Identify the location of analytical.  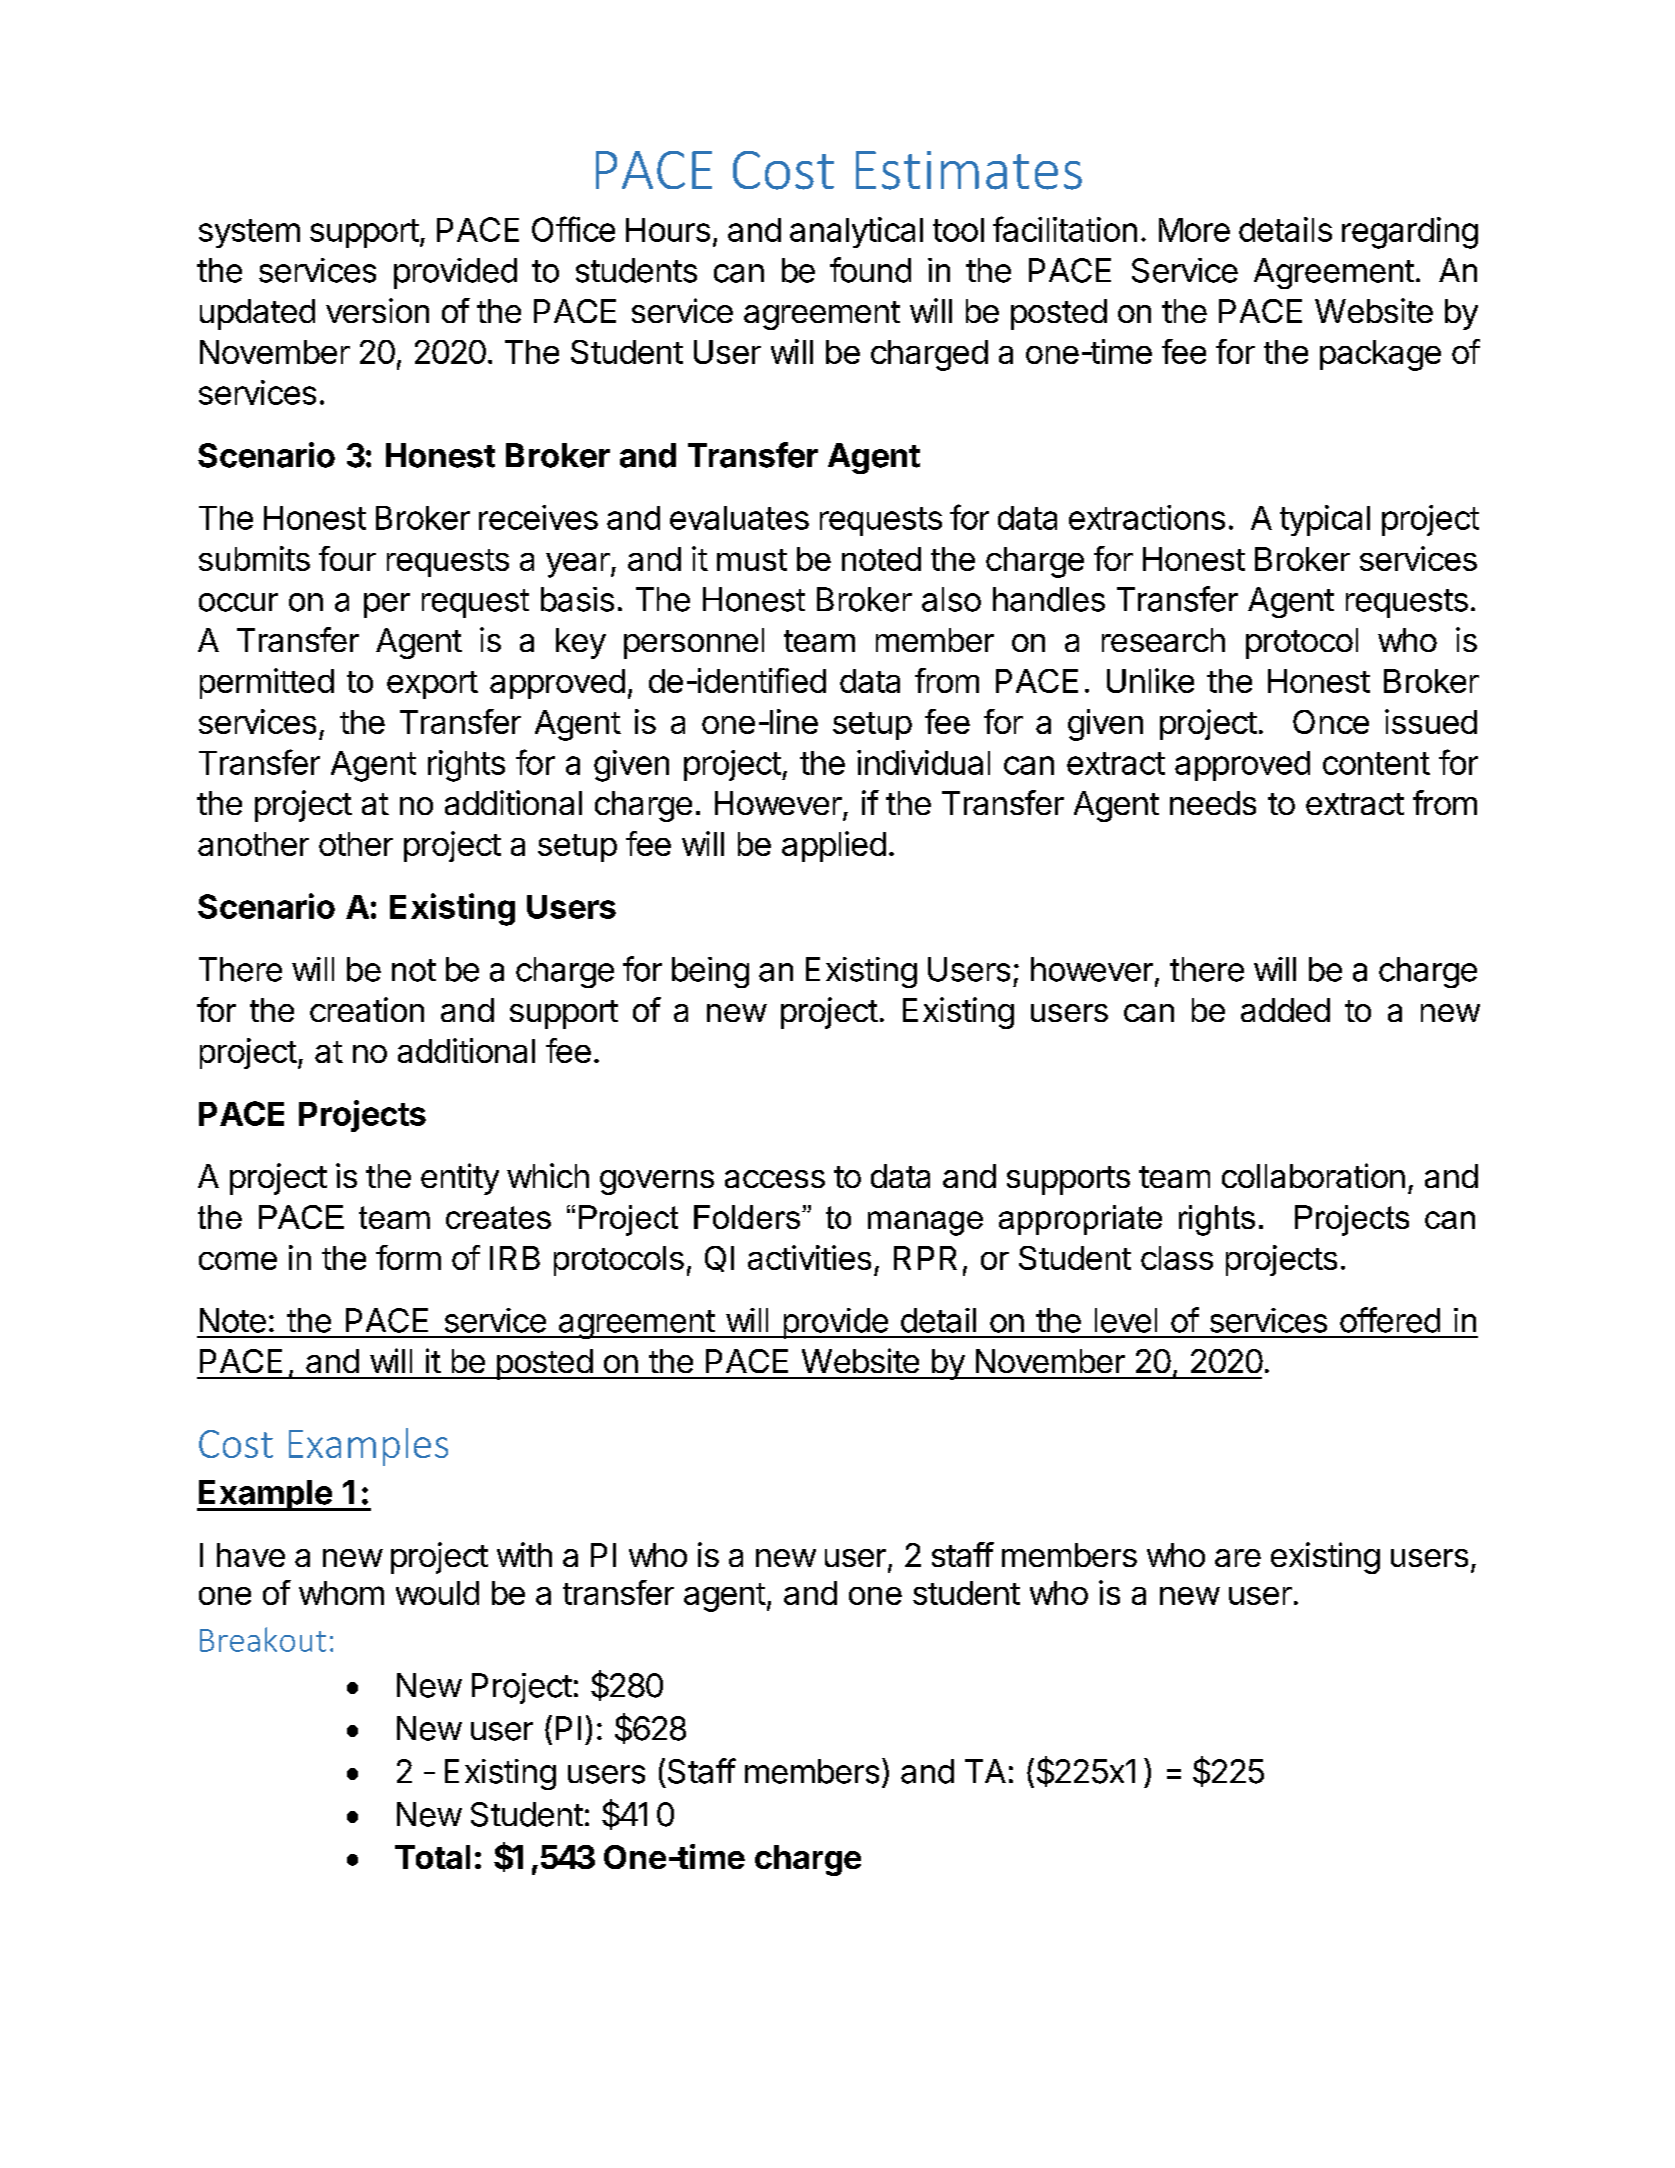
(856, 232).
